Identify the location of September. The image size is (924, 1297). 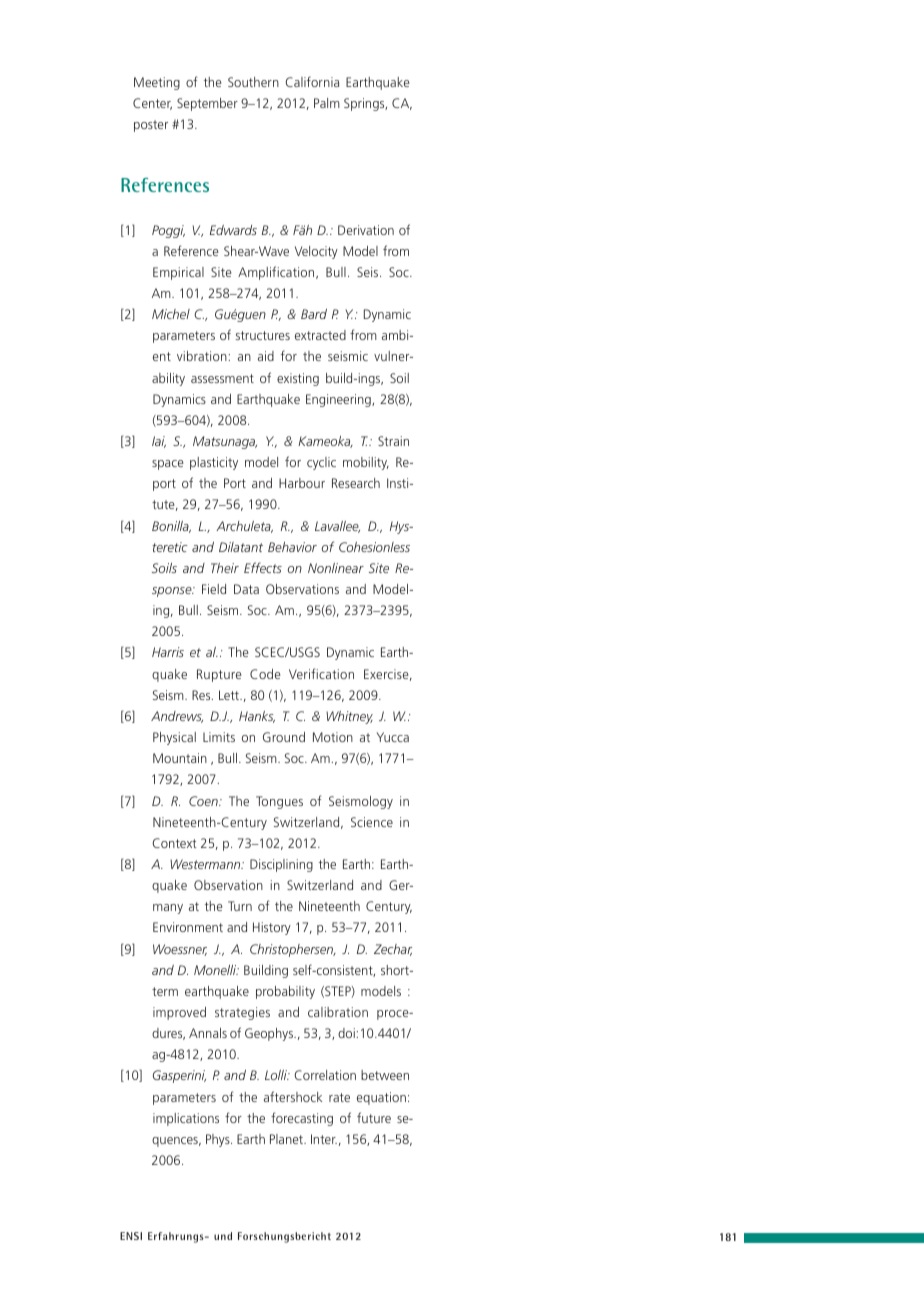
(207, 104).
